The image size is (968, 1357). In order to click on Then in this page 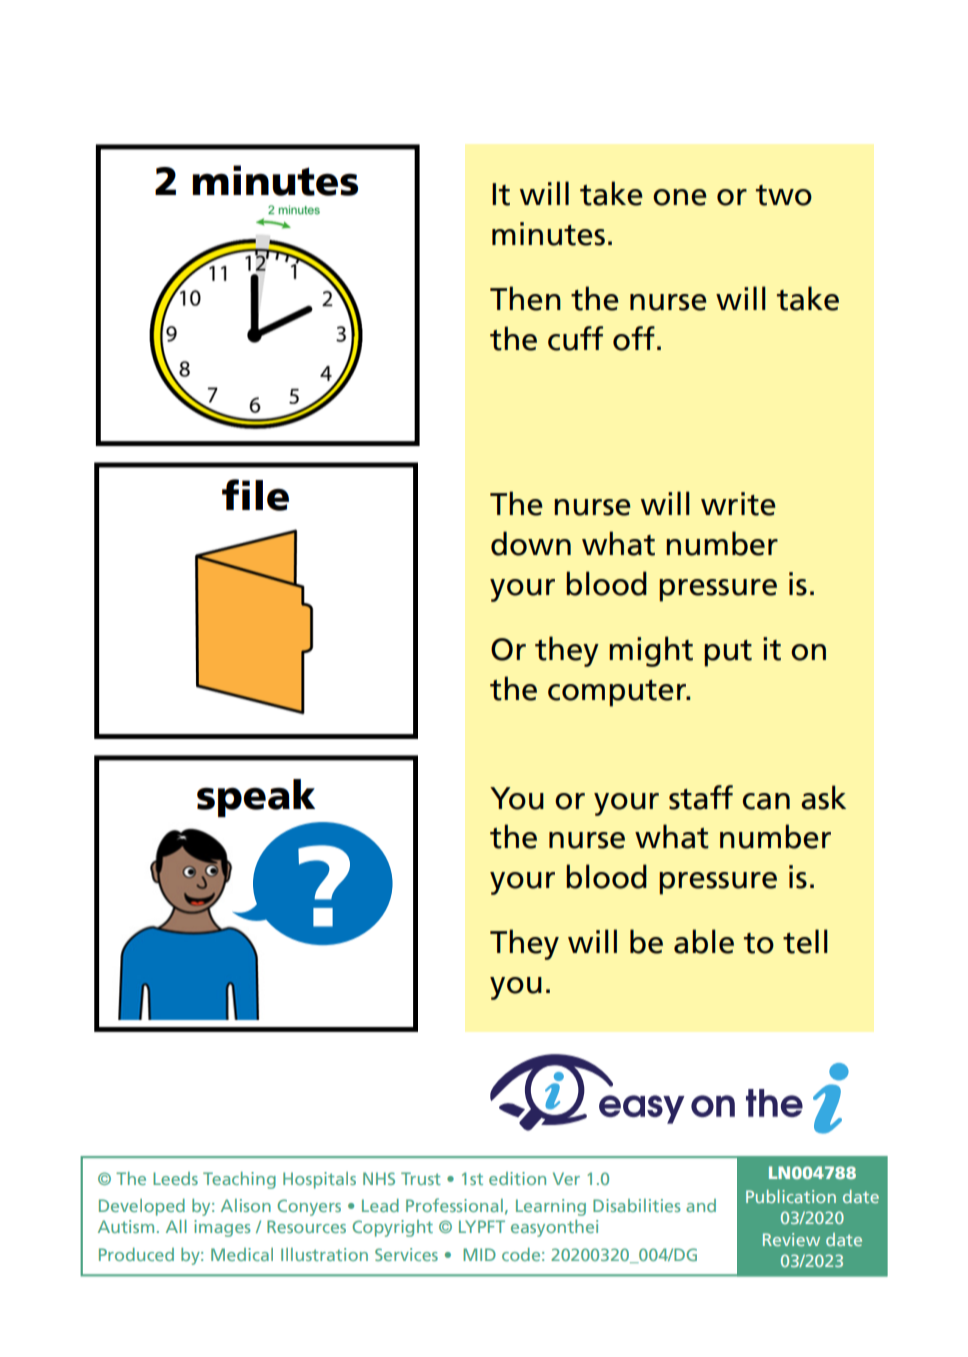, I will do `click(525, 298)`.
